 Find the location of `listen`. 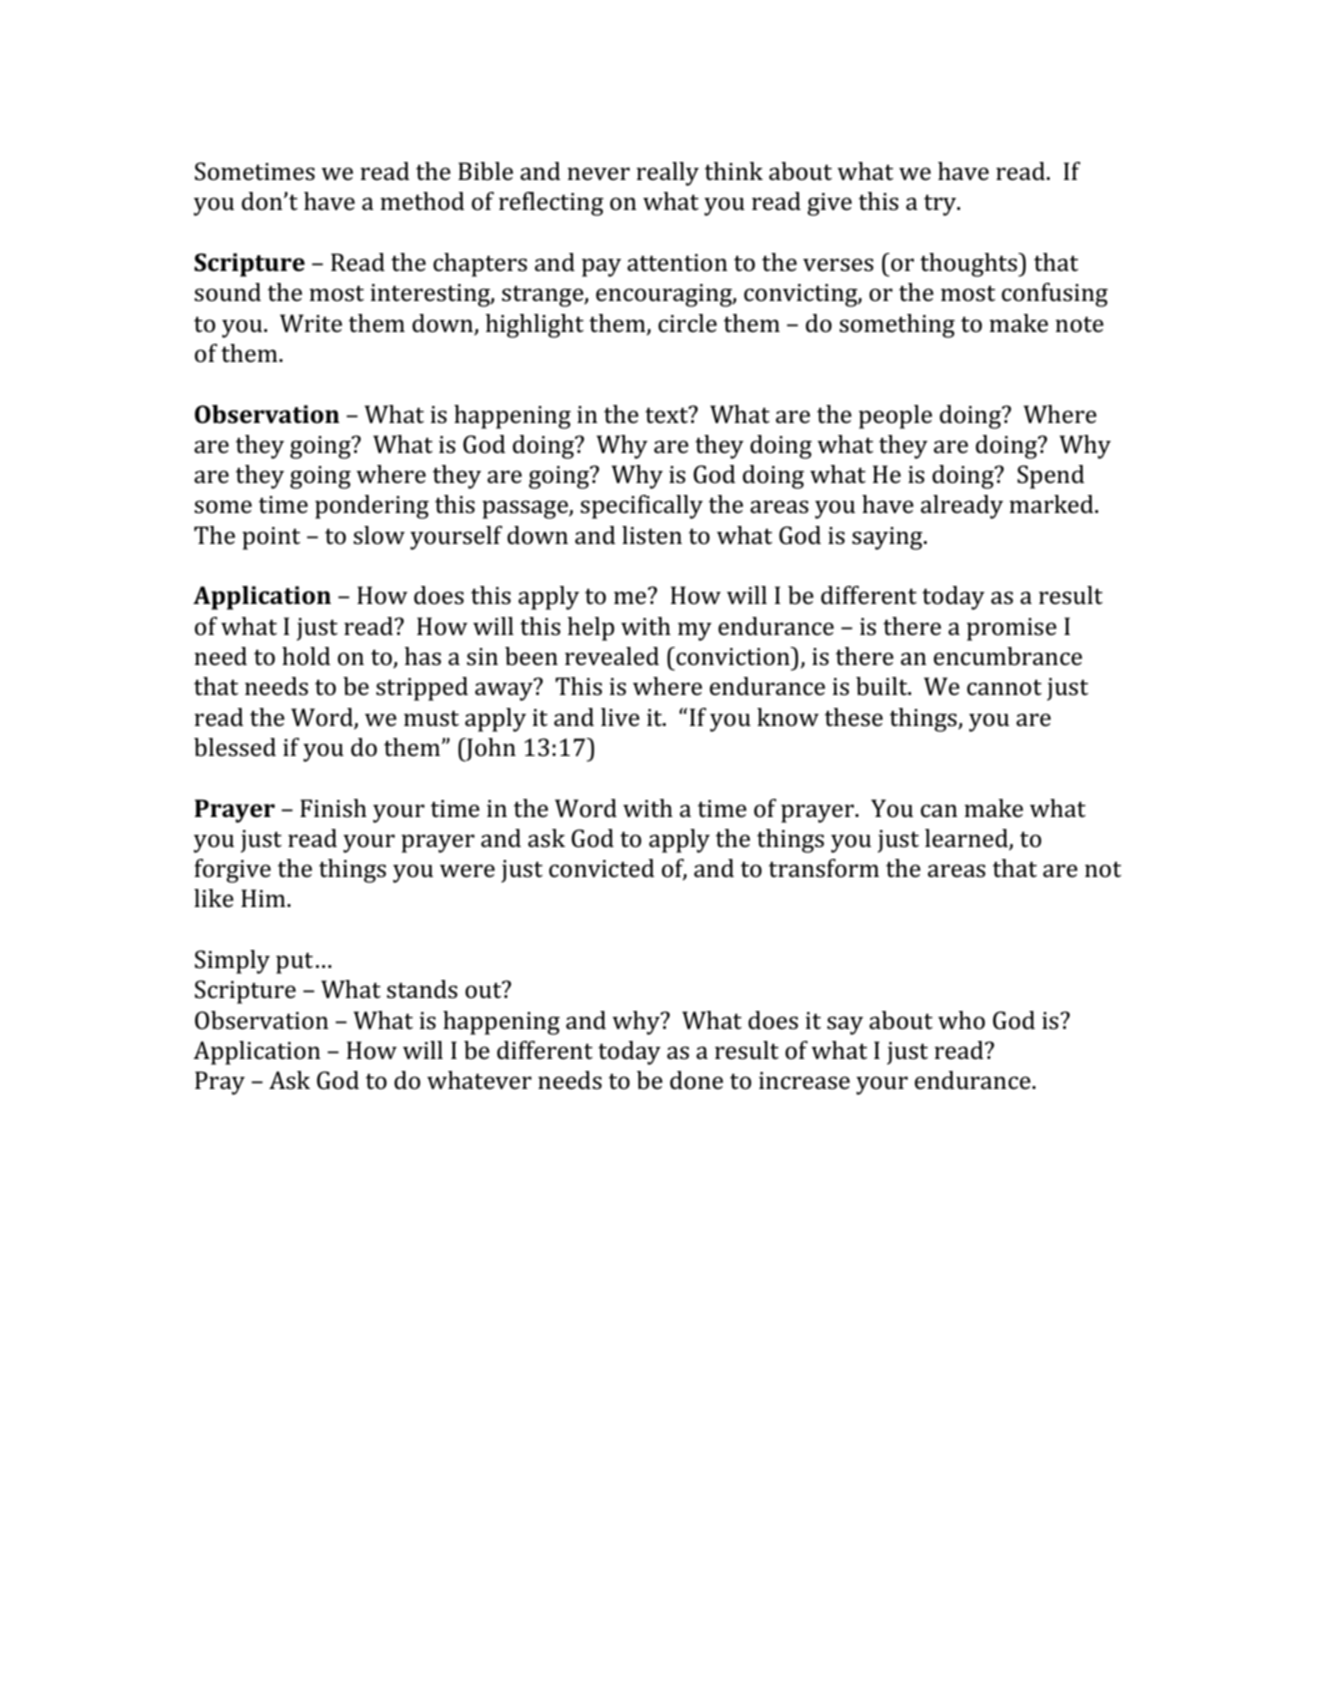

listen is located at coordinates (652, 535).
